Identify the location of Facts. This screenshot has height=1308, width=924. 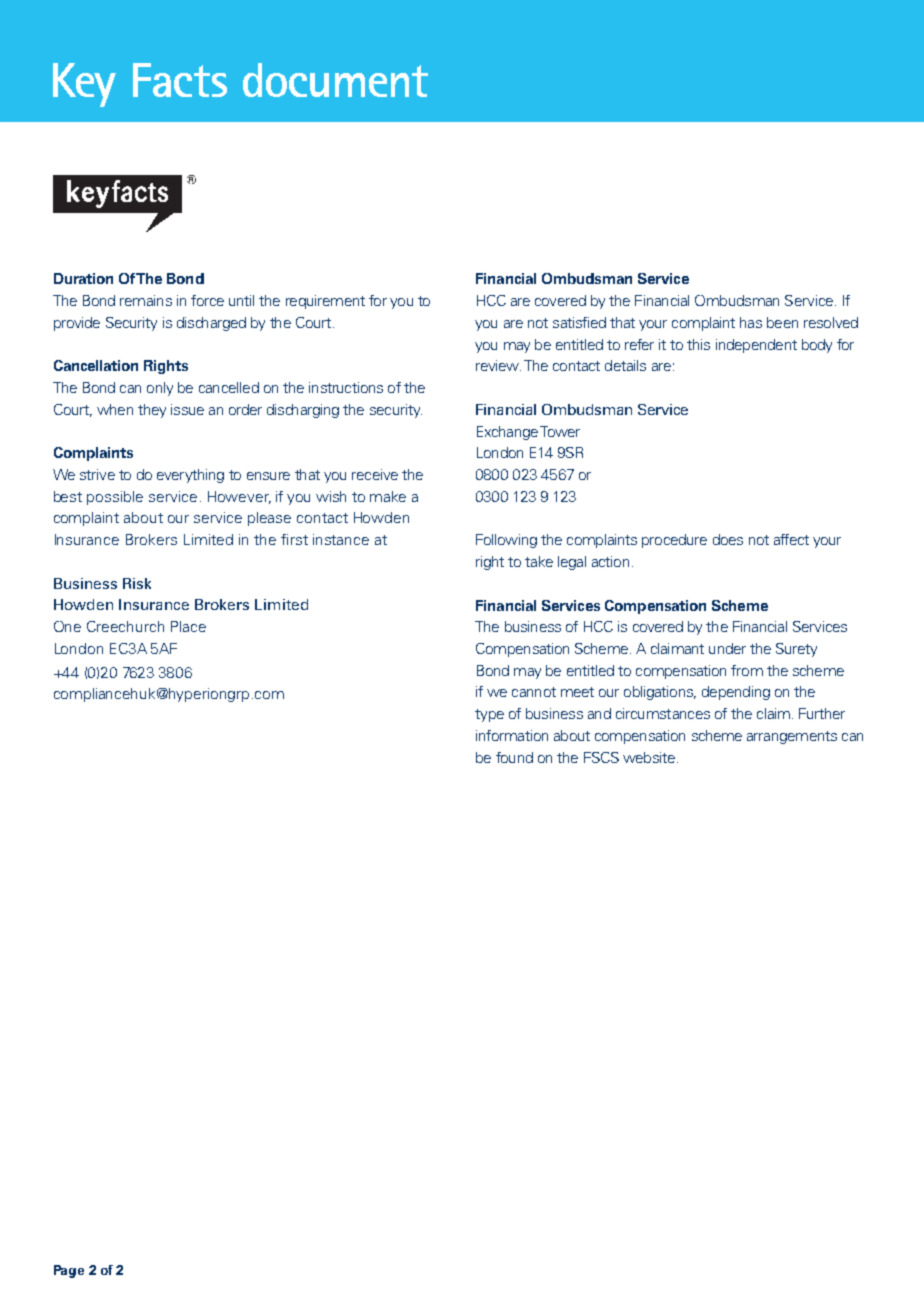
(180, 80).
